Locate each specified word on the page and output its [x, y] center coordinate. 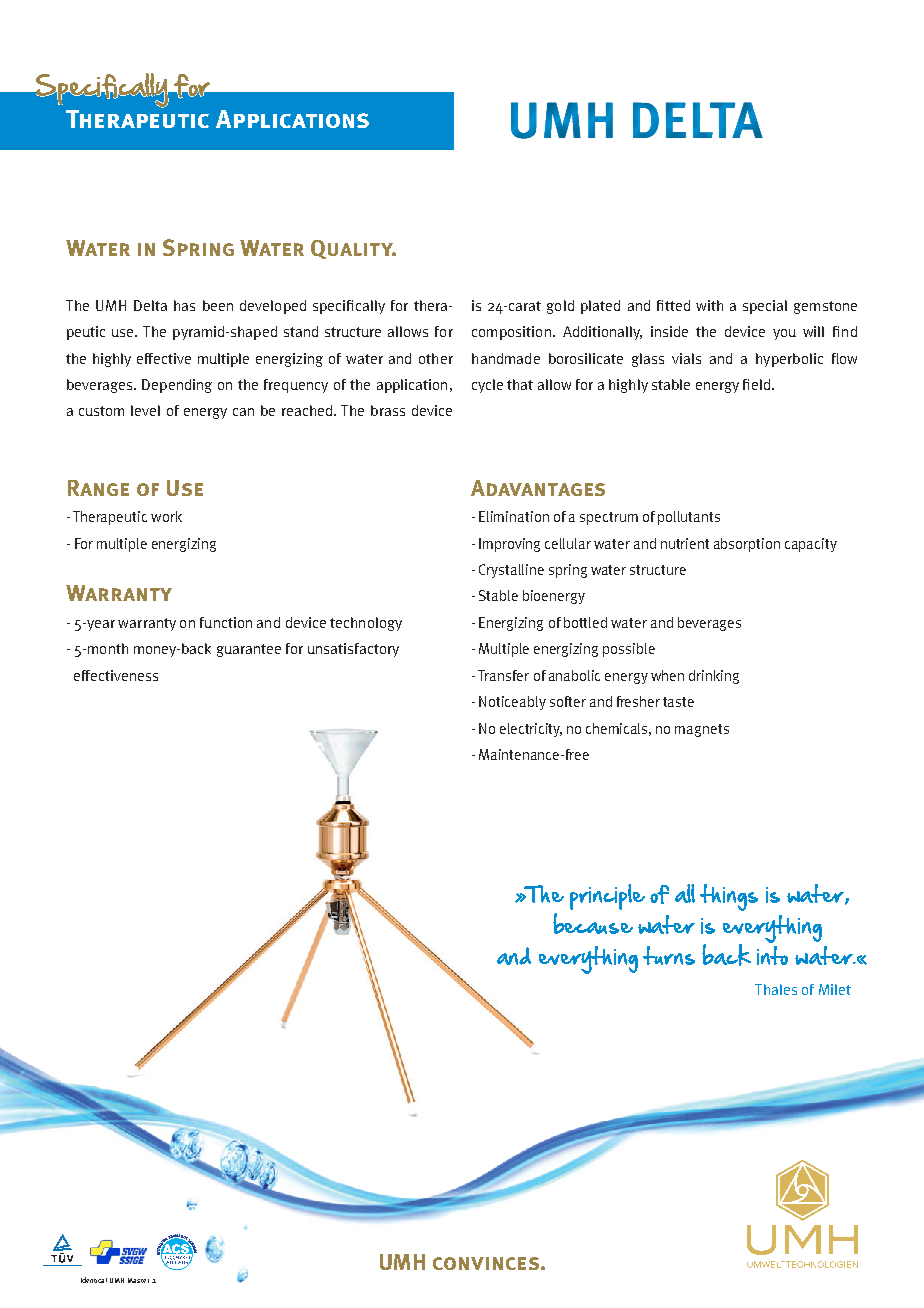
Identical [94, 1280]
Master [138, 1280]
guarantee [249, 650]
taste [678, 702]
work [166, 516]
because [593, 923]
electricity [531, 730]
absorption [747, 545]
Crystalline [511, 571]
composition [511, 333]
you [784, 334]
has [184, 305]
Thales [776, 989]
